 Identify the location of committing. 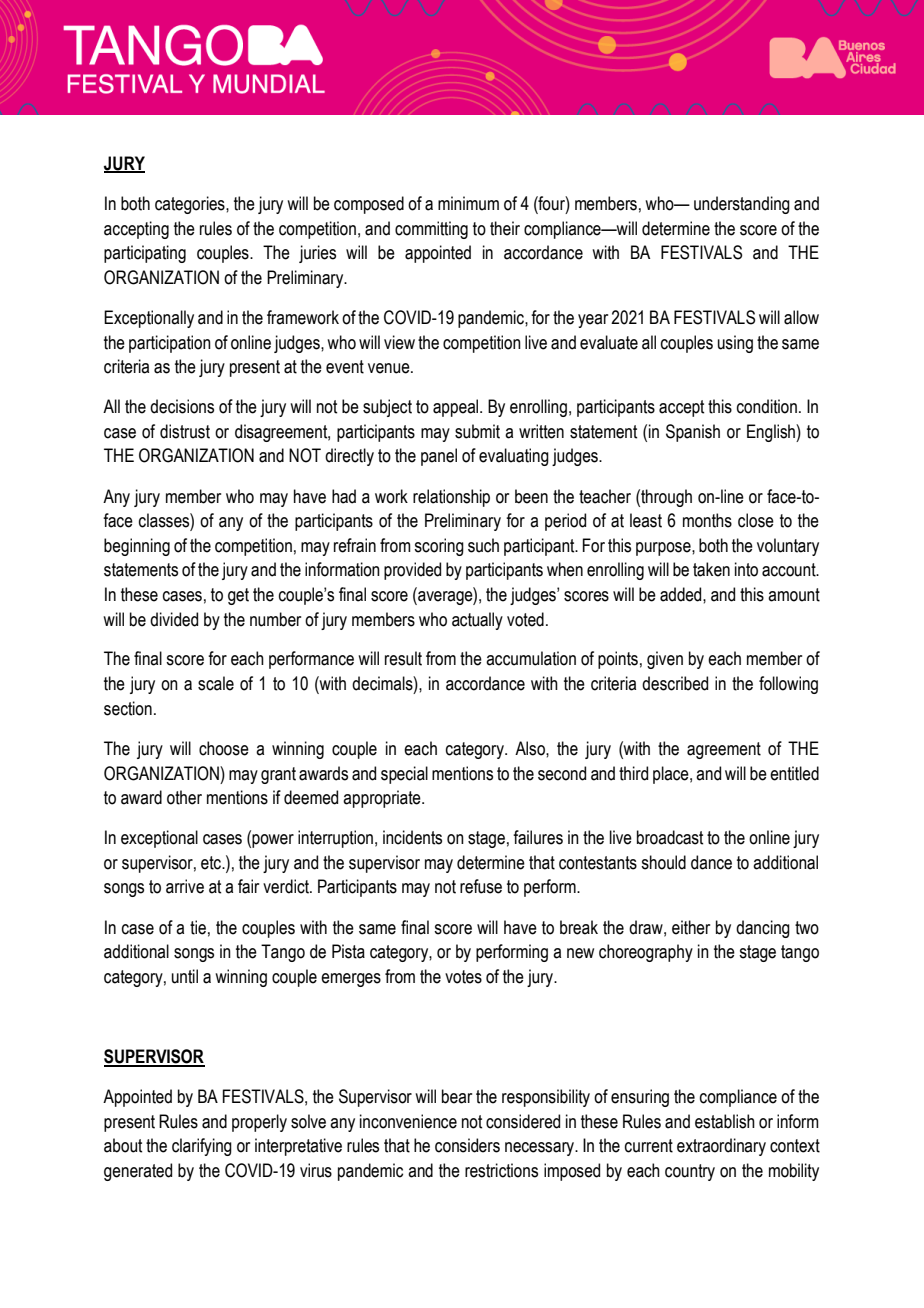
(431, 230).
